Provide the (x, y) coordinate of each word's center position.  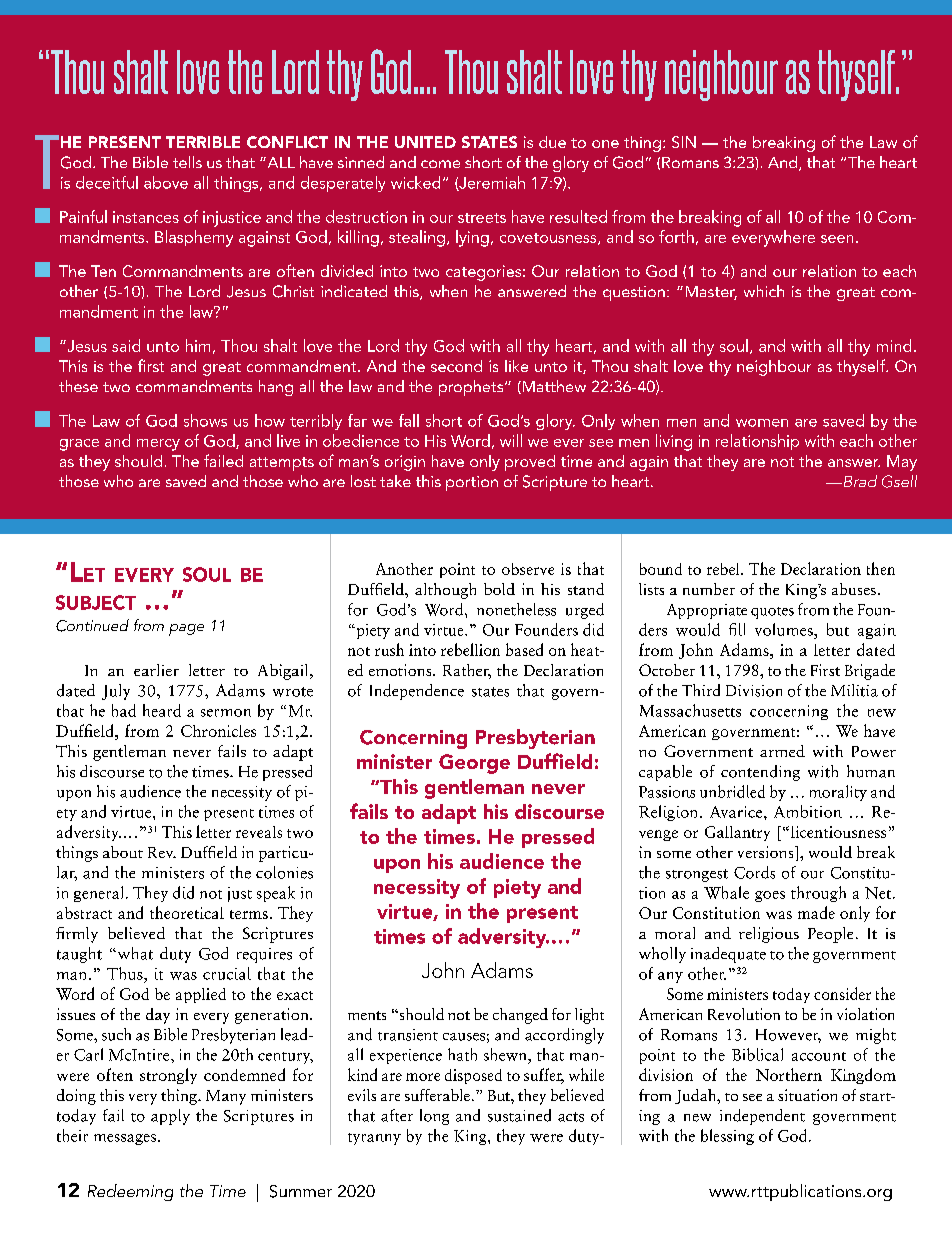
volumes (785, 629)
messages (125, 1139)
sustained (519, 1115)
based (524, 649)
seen (837, 239)
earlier (156, 670)
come (440, 164)
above (166, 182)
